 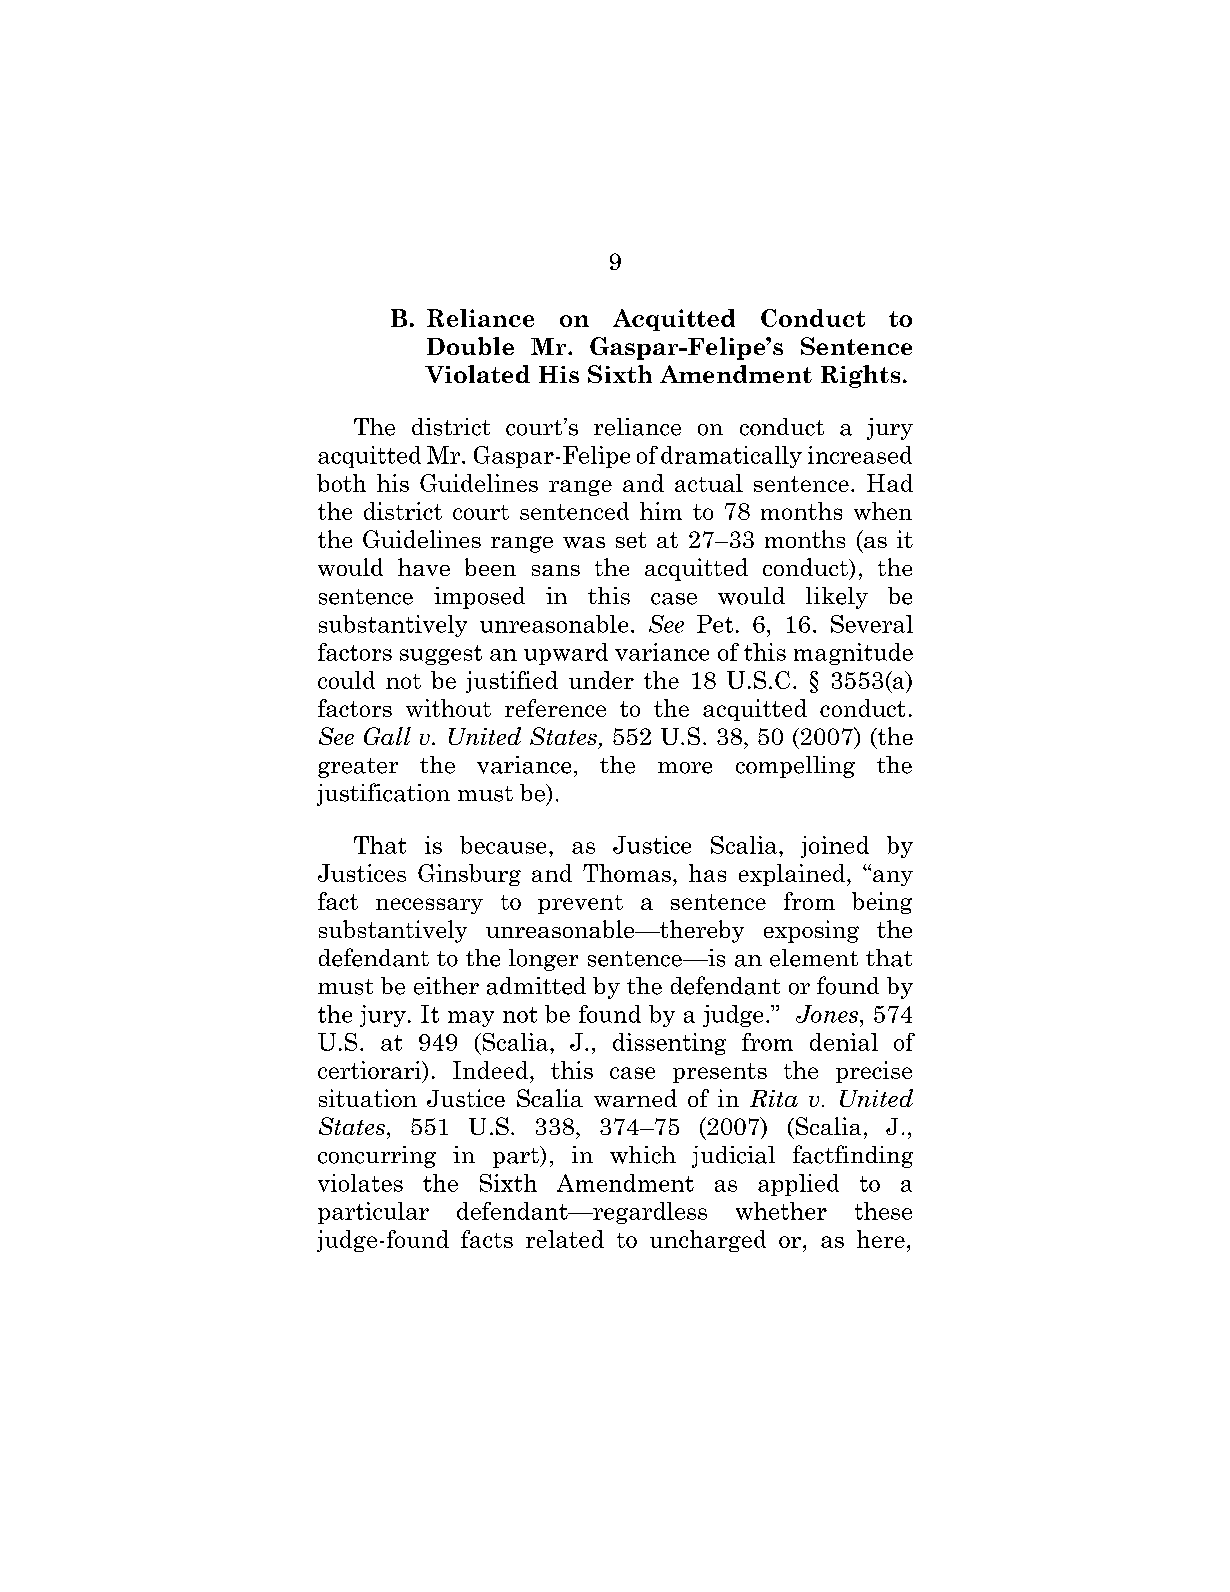 What do you see at coordinates (781, 1211) in the screenshot?
I see `whether` at bounding box center [781, 1211].
